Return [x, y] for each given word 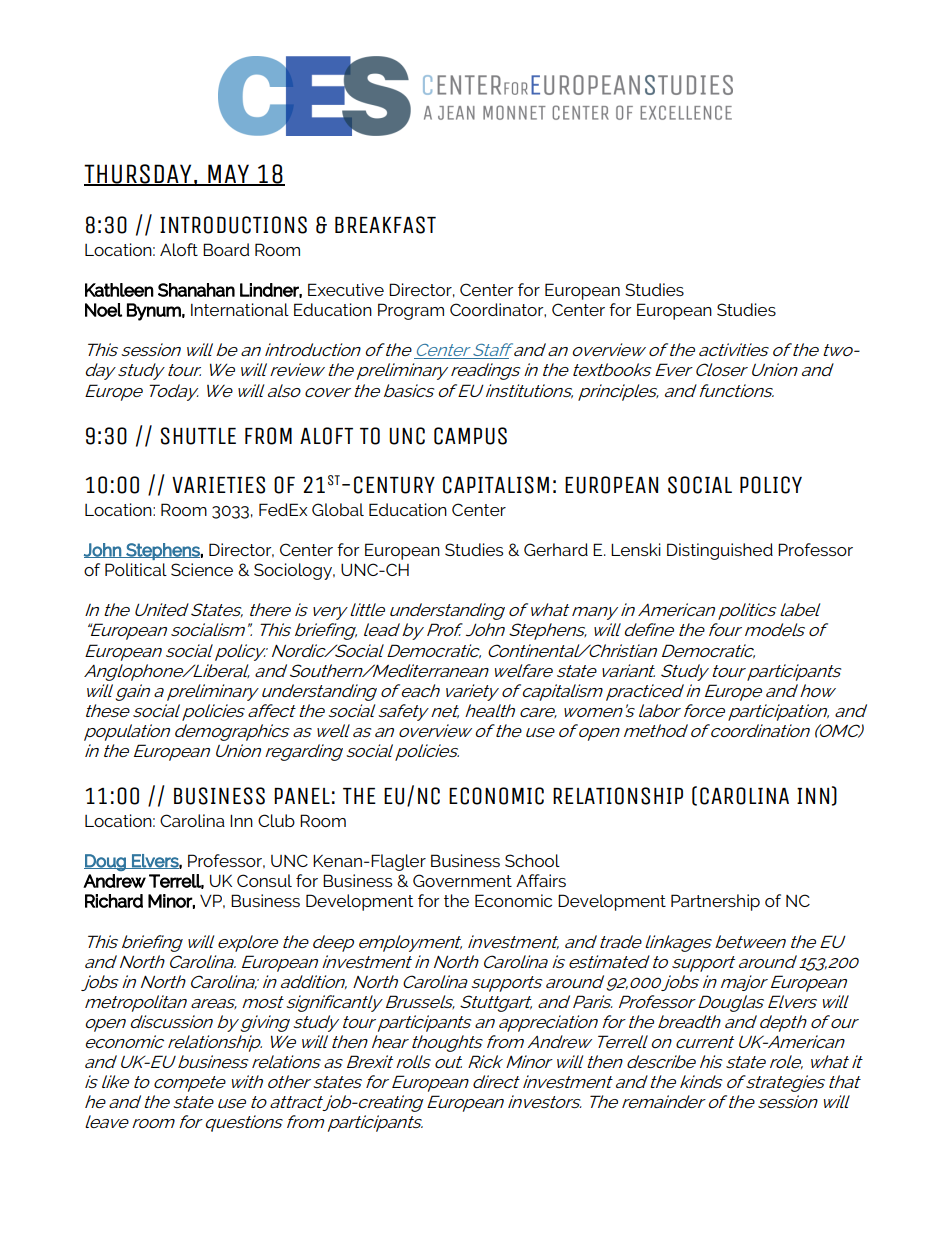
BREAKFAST [385, 225]
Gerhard [556, 549]
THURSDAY [139, 175]
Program [411, 311]
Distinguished [720, 551]
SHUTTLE [198, 436]
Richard [114, 901]
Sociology [294, 571]
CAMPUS [470, 436]
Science [202, 569]
